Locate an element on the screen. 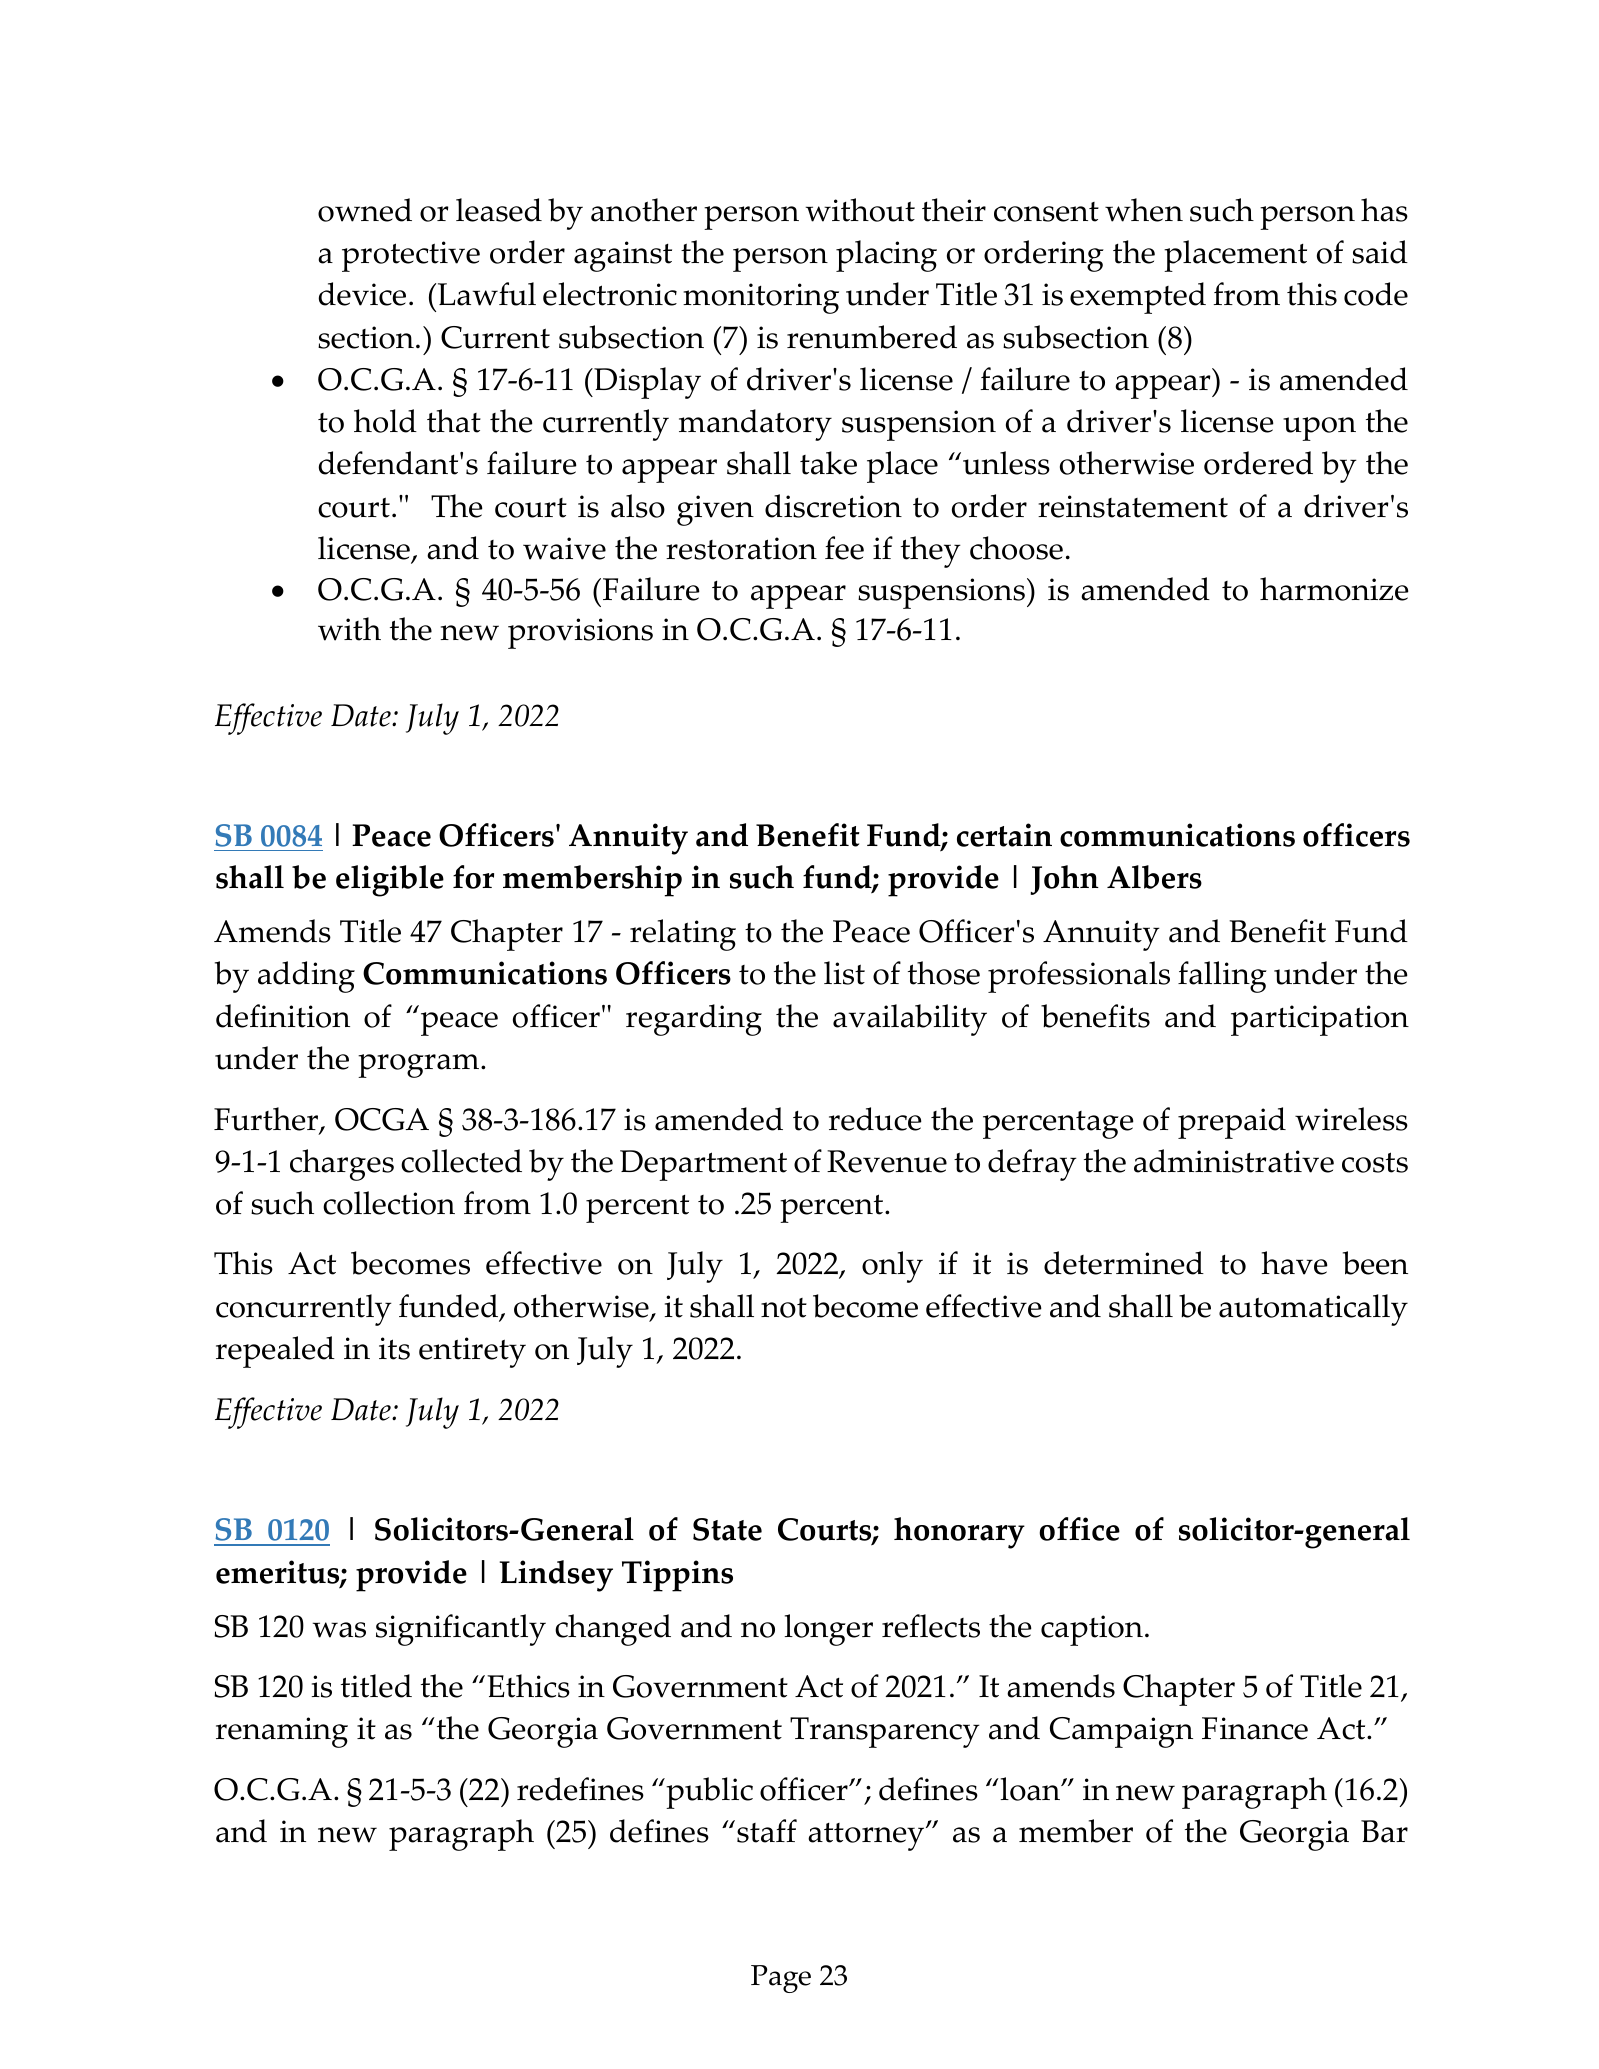 The image size is (1599, 2069). placing is located at coordinates (886, 256).
